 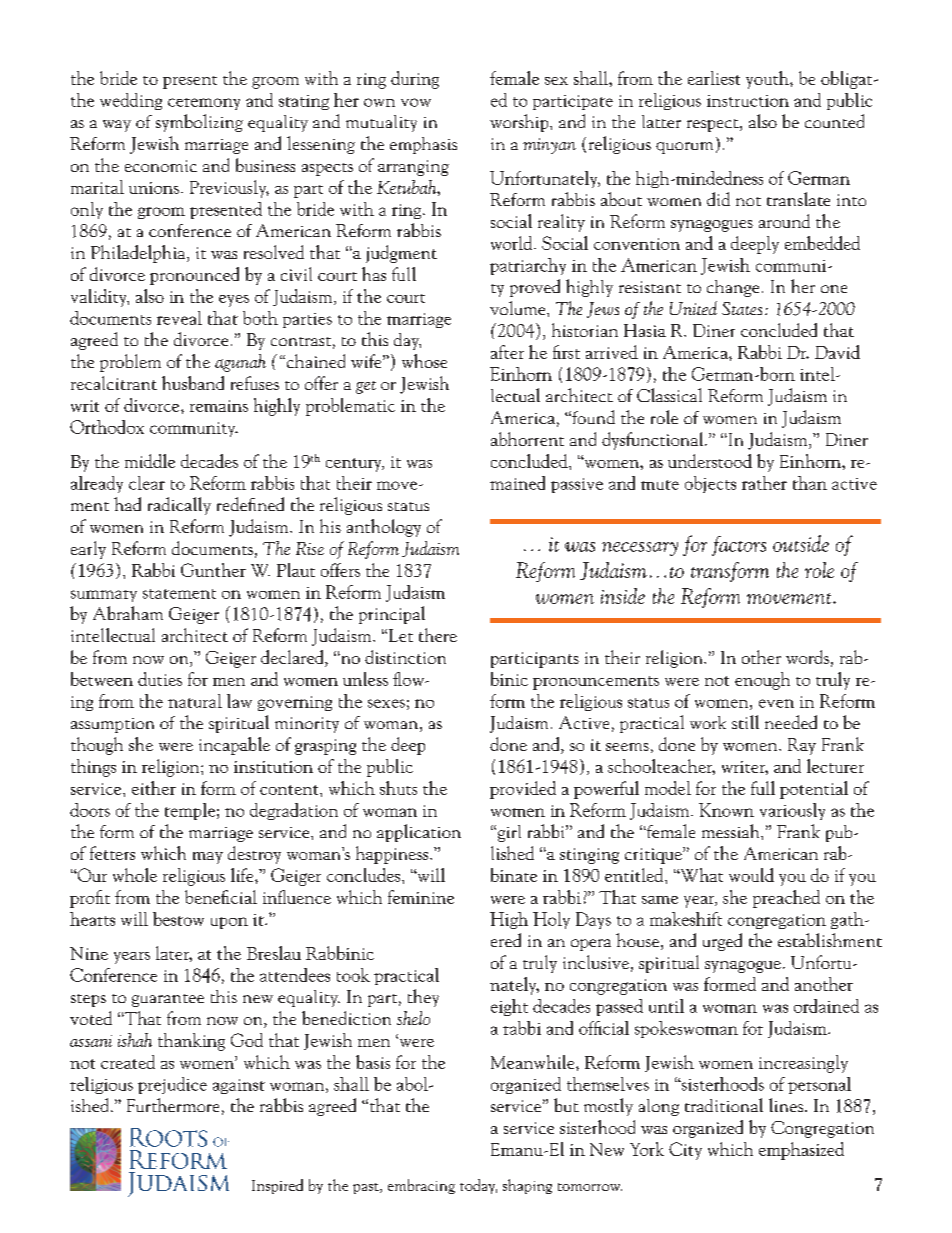 What do you see at coordinates (172, 1085) in the page?
I see `prejudice` at bounding box center [172, 1085].
